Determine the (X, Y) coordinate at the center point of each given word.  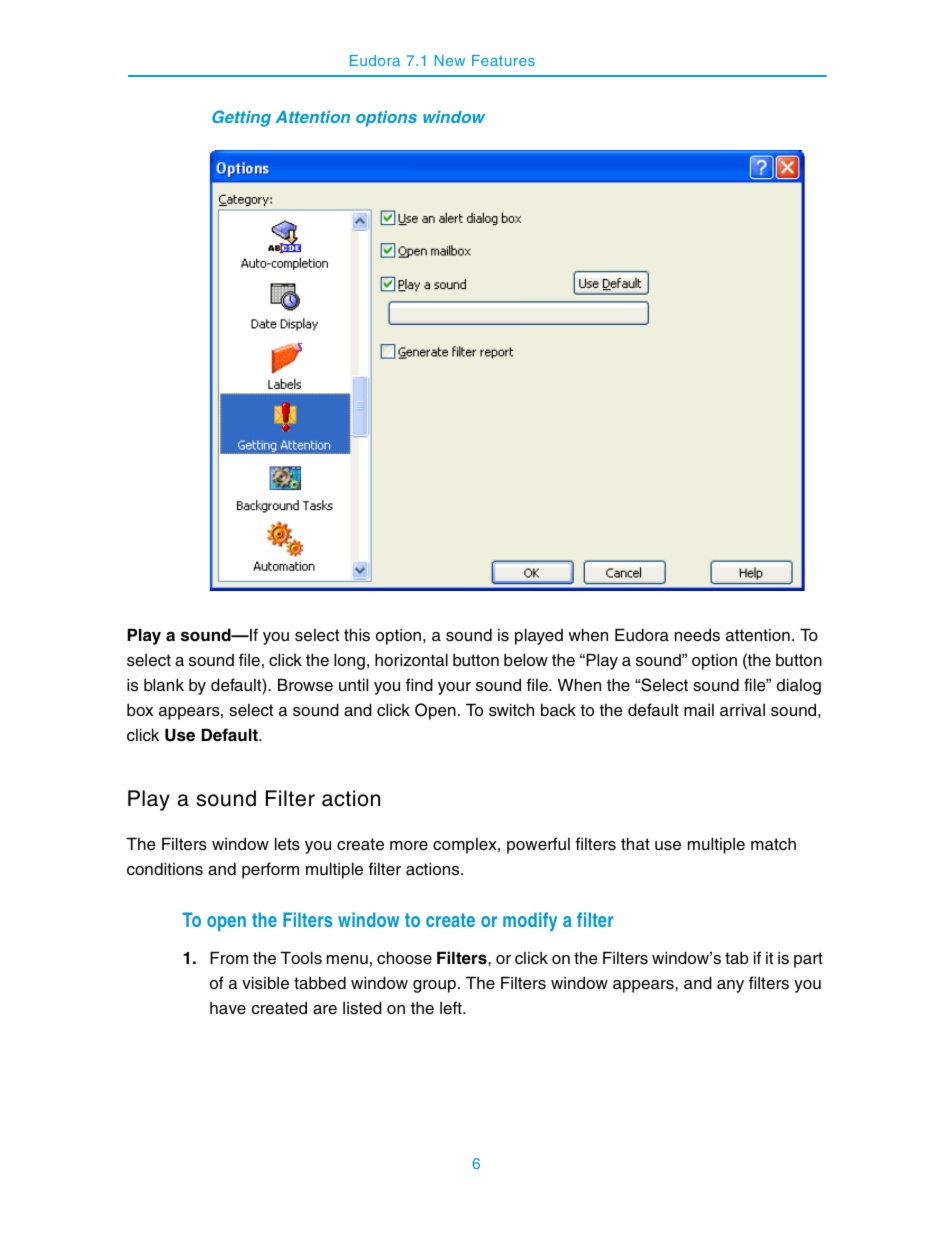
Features (503, 60)
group (434, 986)
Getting (241, 118)
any (730, 986)
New (450, 60)
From (229, 957)
